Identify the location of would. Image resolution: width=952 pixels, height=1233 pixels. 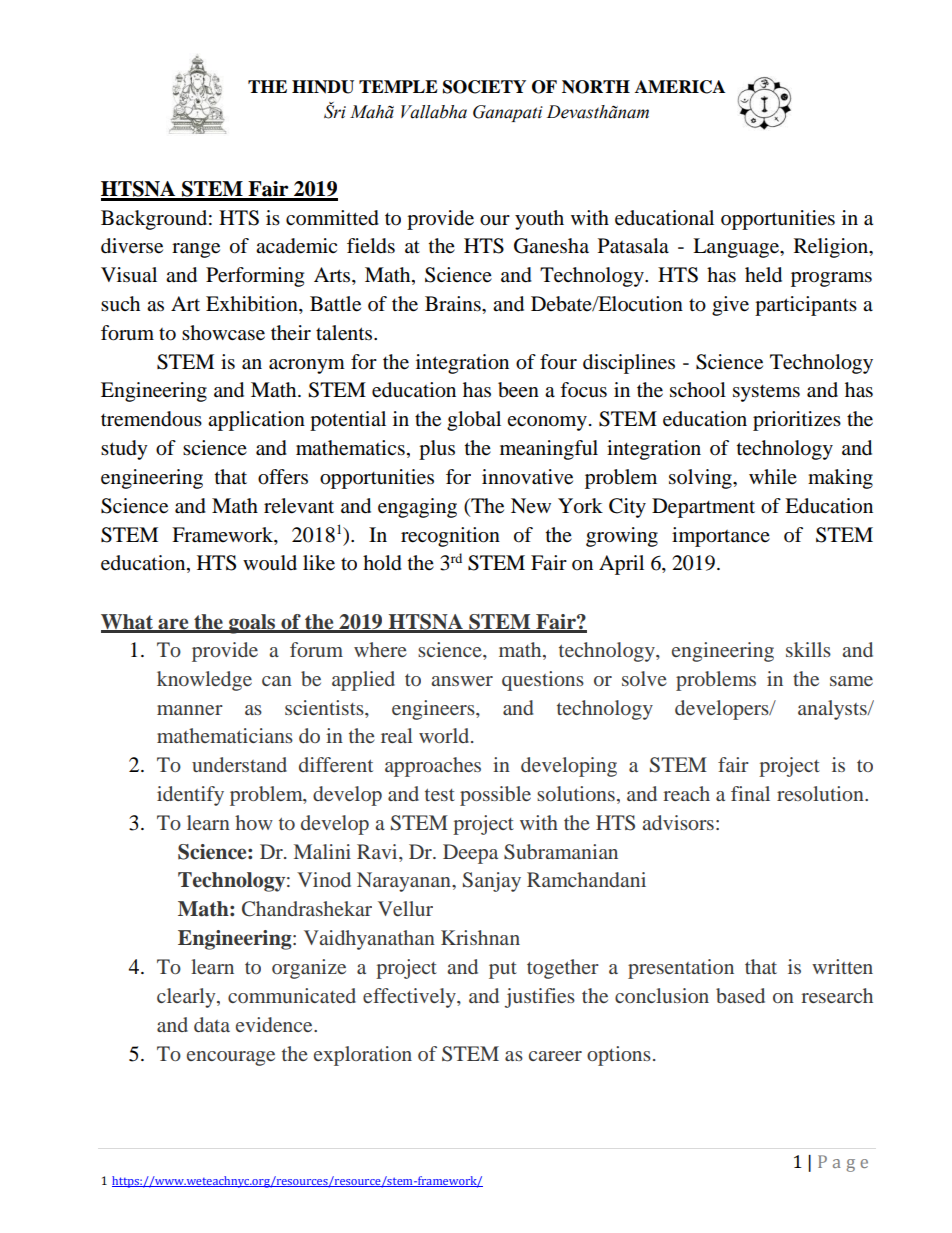
(270, 563).
